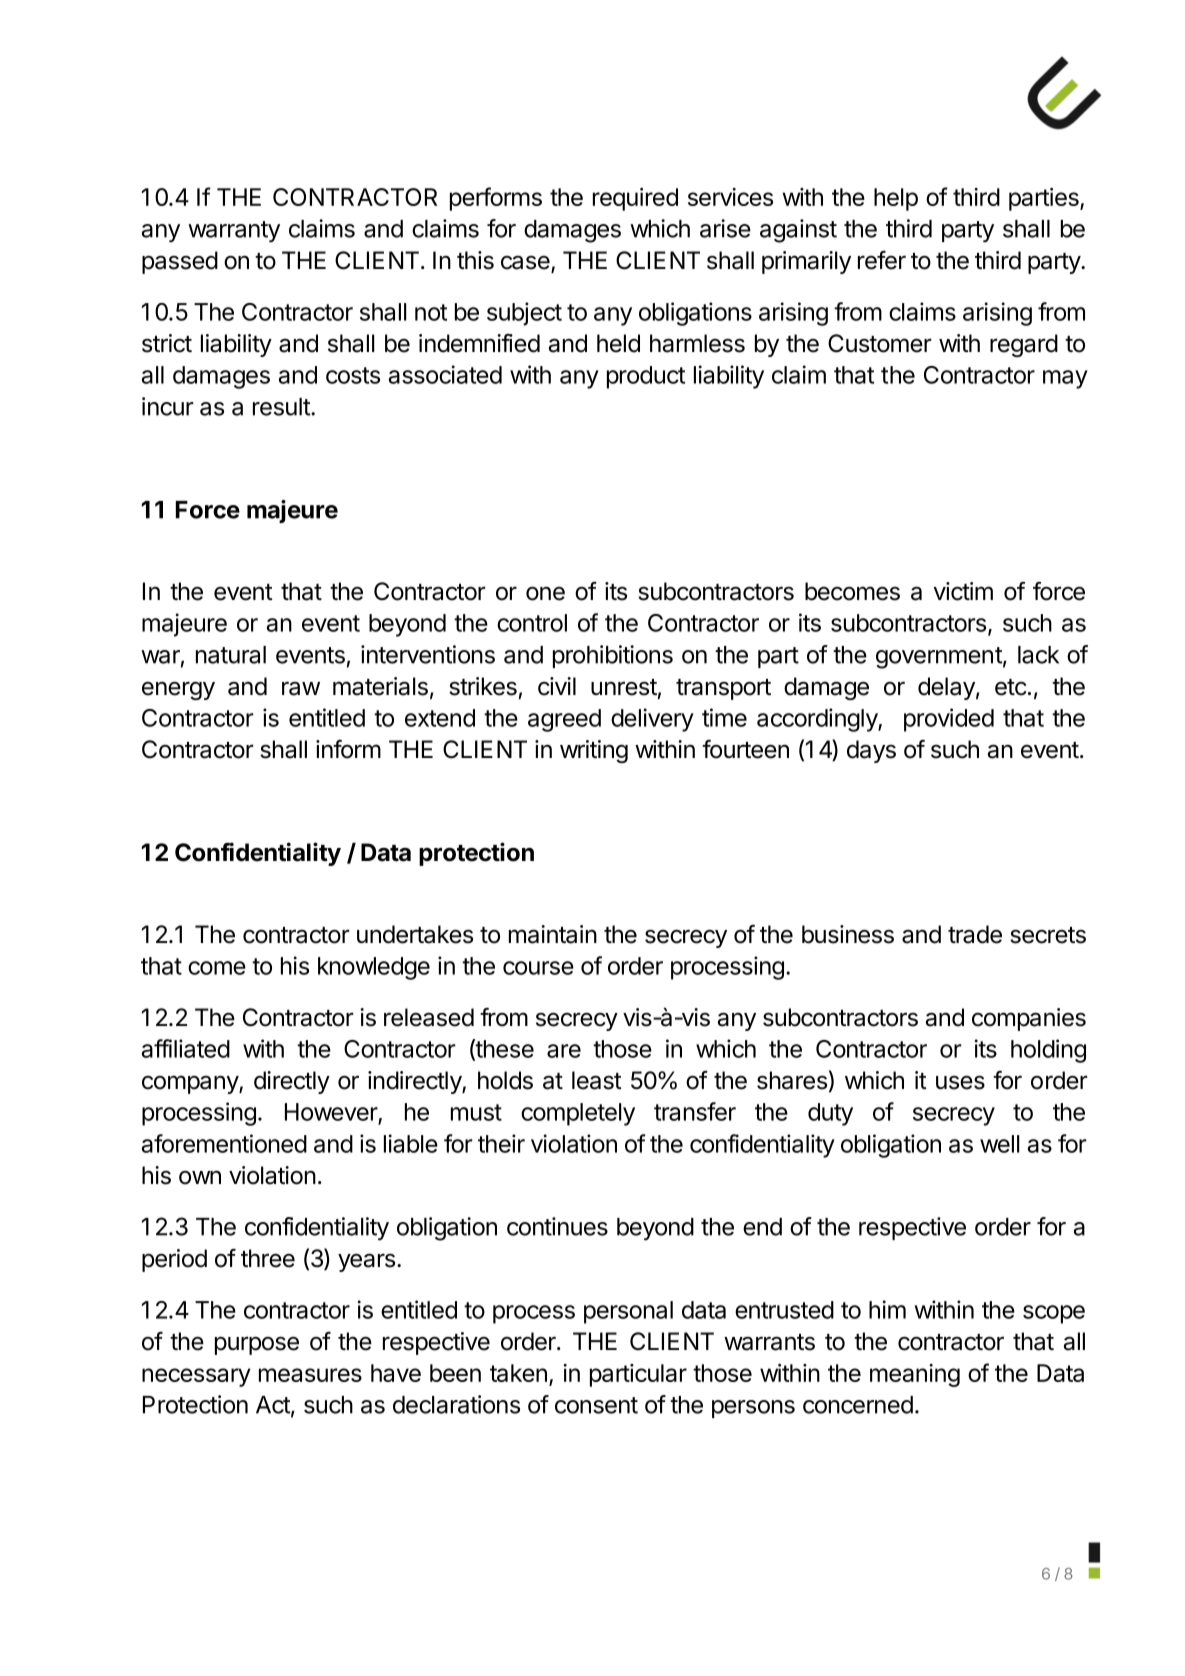 This document has height=1676, width=1185. Describe the element at coordinates (635, 199) in the document. I see `required` at that location.
